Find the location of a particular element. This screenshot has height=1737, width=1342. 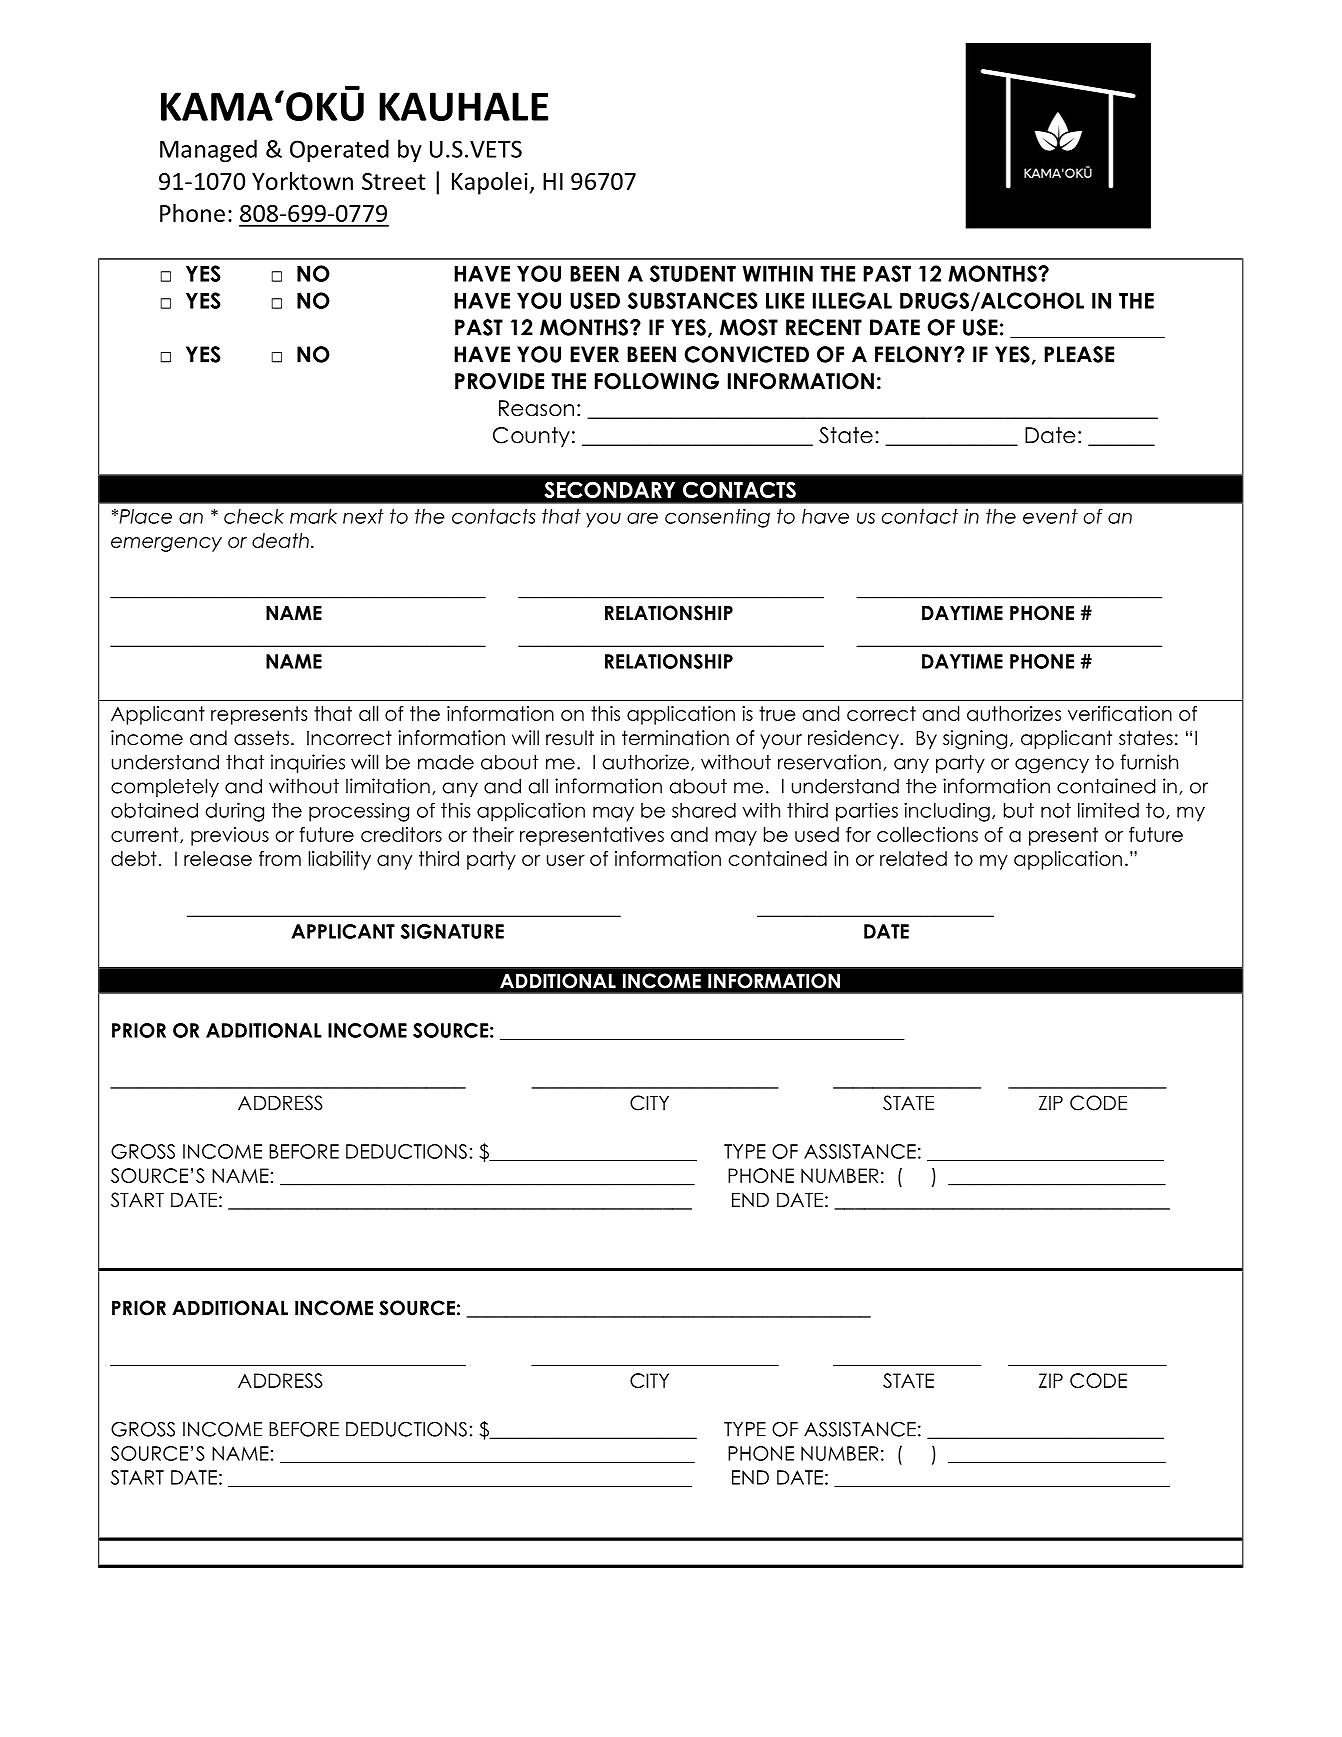

user is located at coordinates (566, 860).
